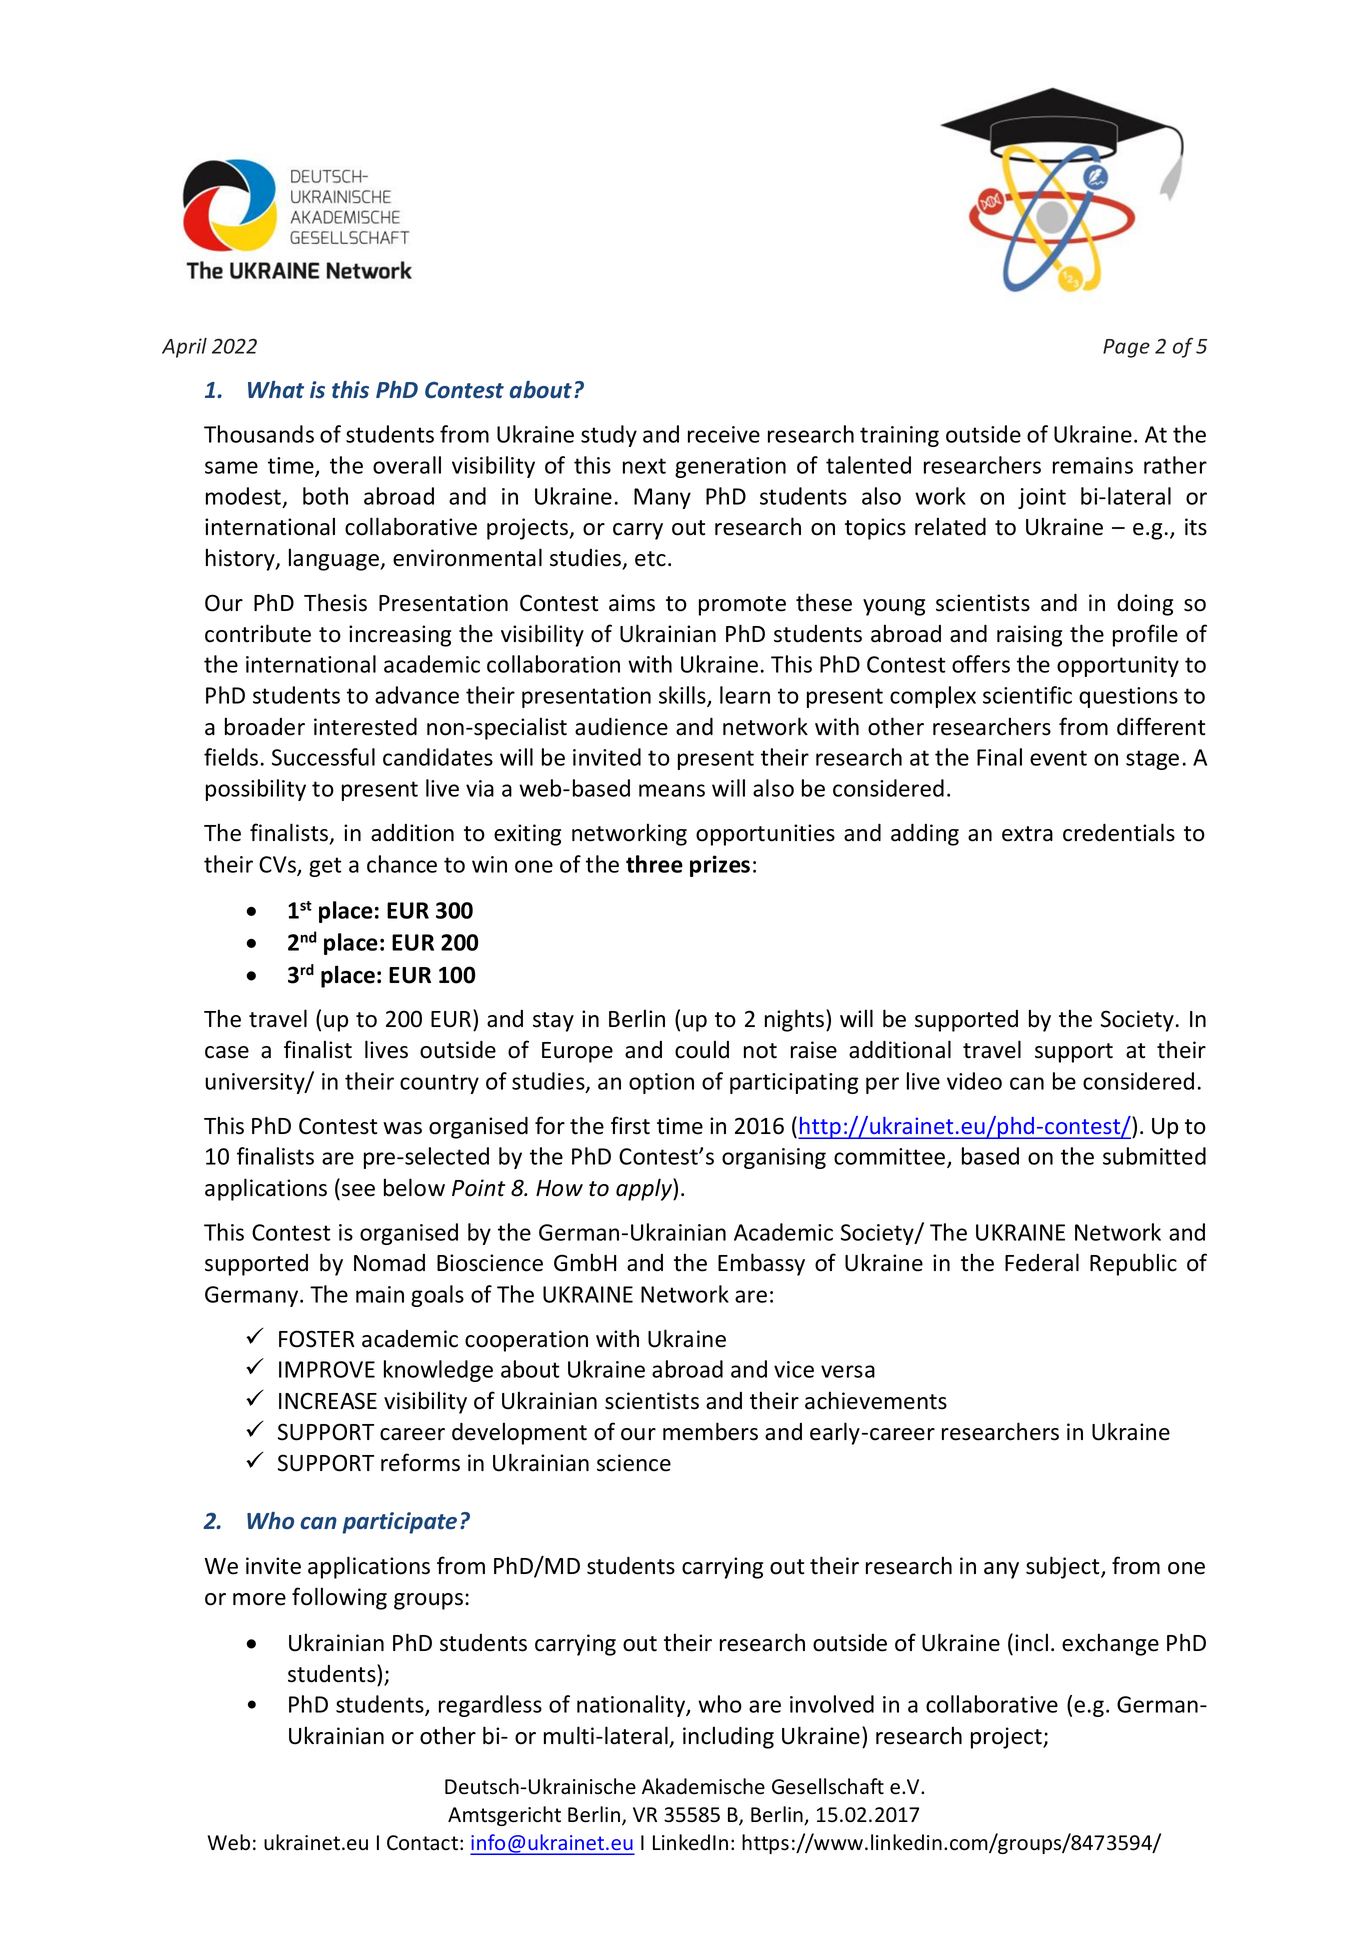  I want to click on Page, so click(1126, 348).
